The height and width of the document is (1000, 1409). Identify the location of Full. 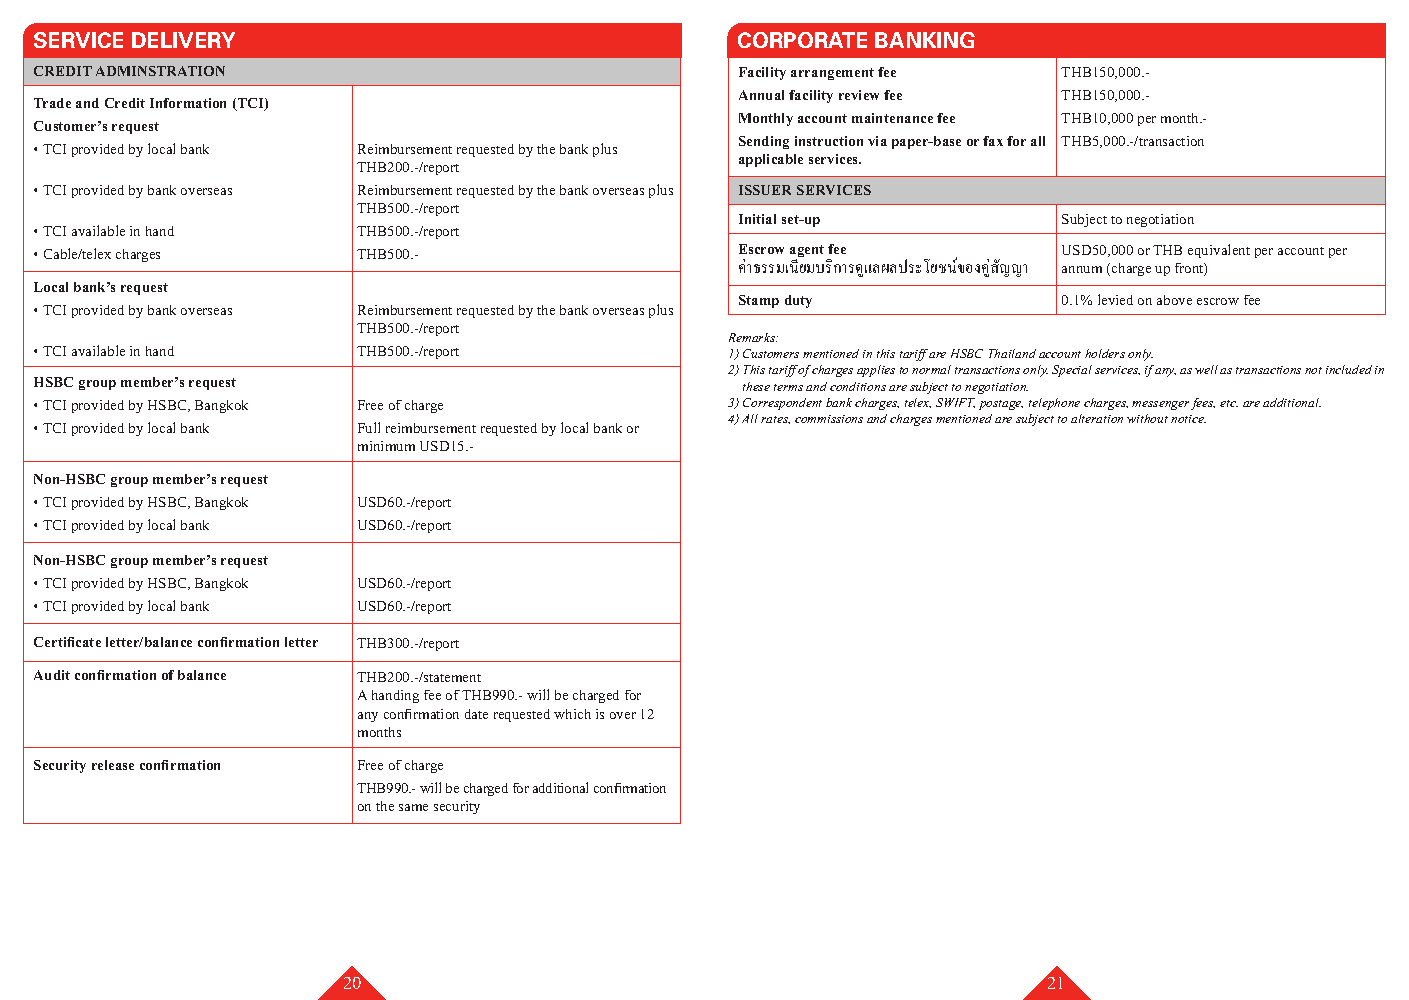
(369, 427).
